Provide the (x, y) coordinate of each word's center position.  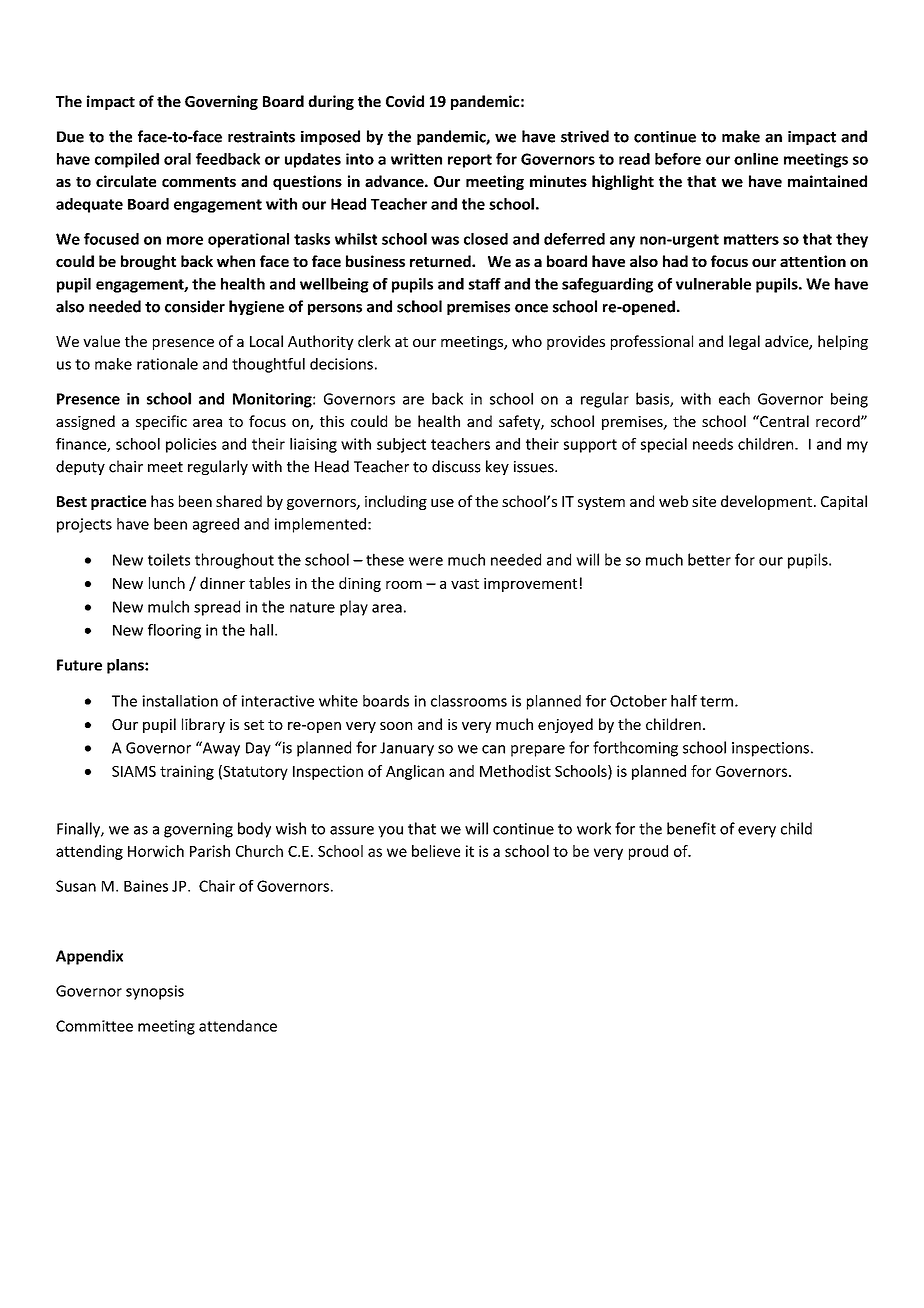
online (756, 159)
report (470, 161)
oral (177, 159)
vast (465, 584)
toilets (169, 559)
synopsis (155, 992)
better (709, 559)
